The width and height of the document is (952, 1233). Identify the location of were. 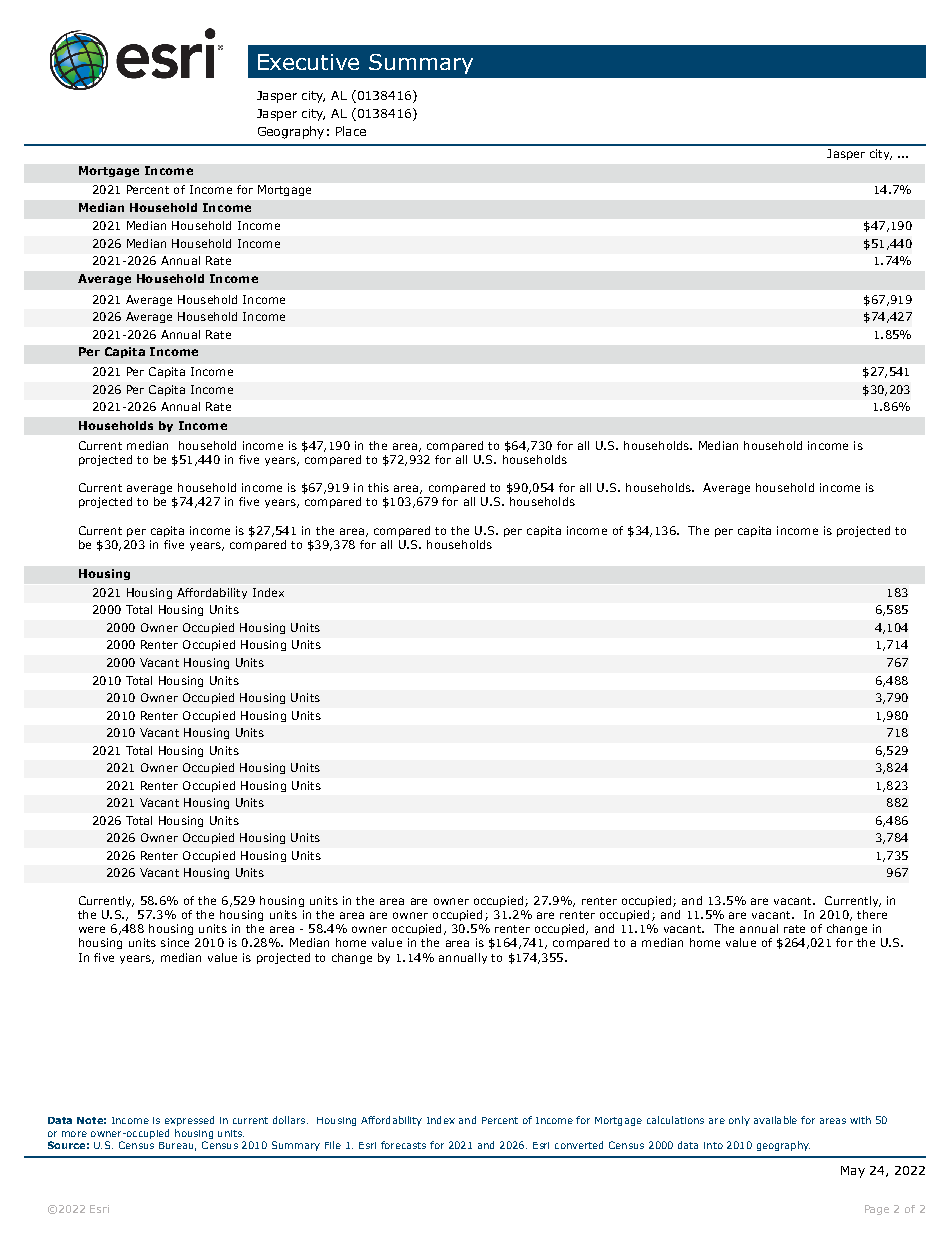
(92, 929).
